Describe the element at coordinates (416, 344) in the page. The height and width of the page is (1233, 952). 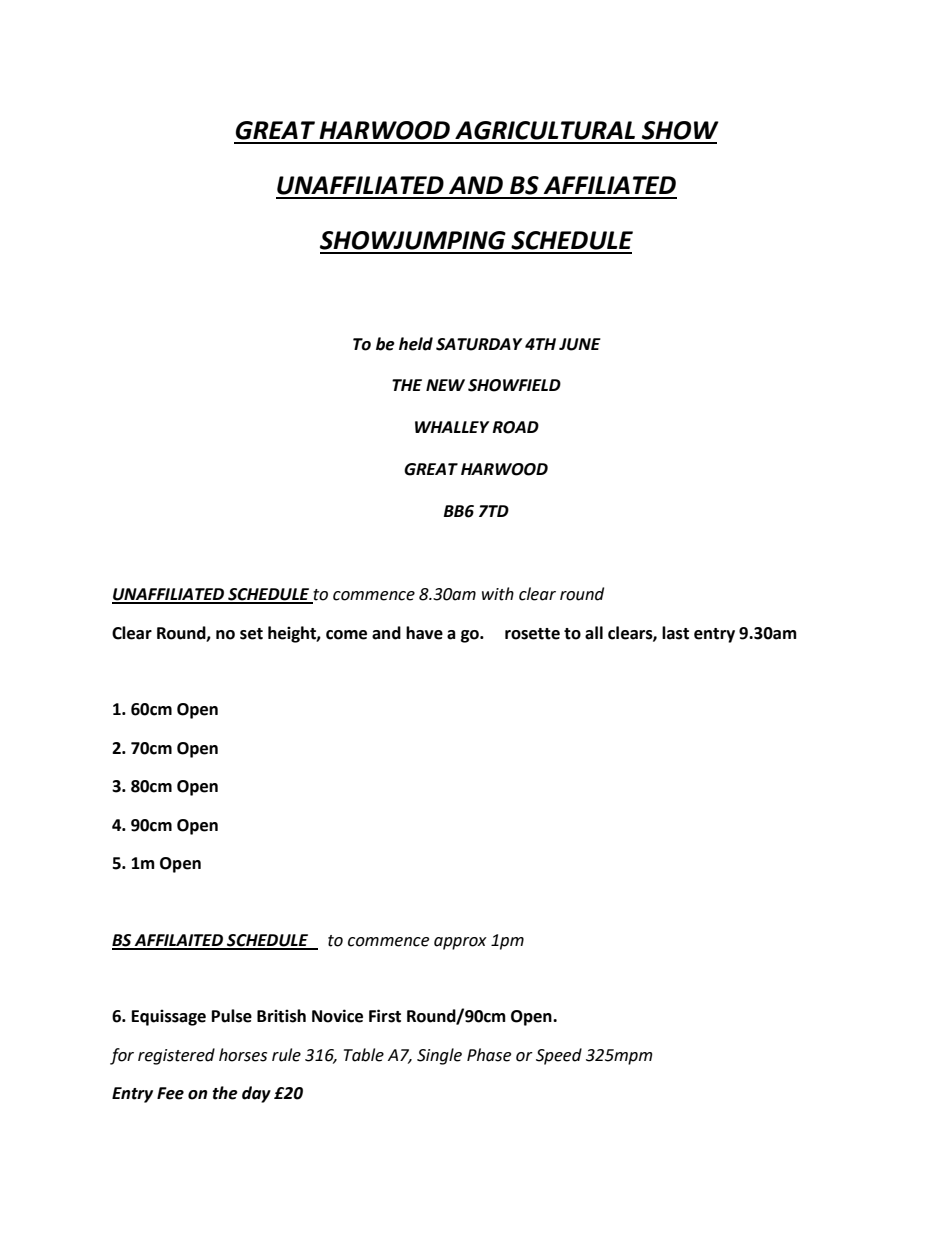
I see `held` at that location.
